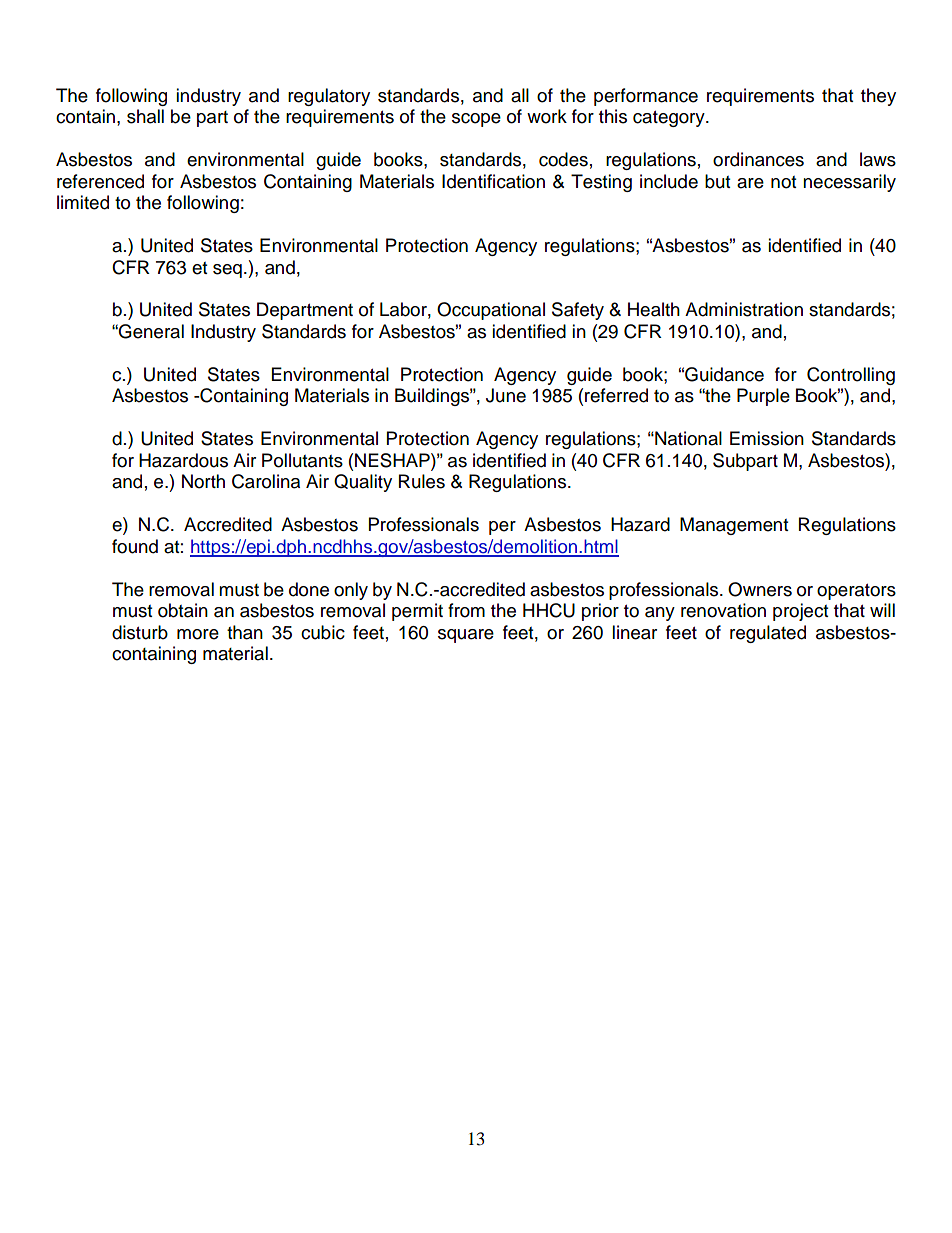 The height and width of the screenshot is (1233, 952). What do you see at coordinates (476, 120) in the screenshot?
I see `scope` at bounding box center [476, 120].
